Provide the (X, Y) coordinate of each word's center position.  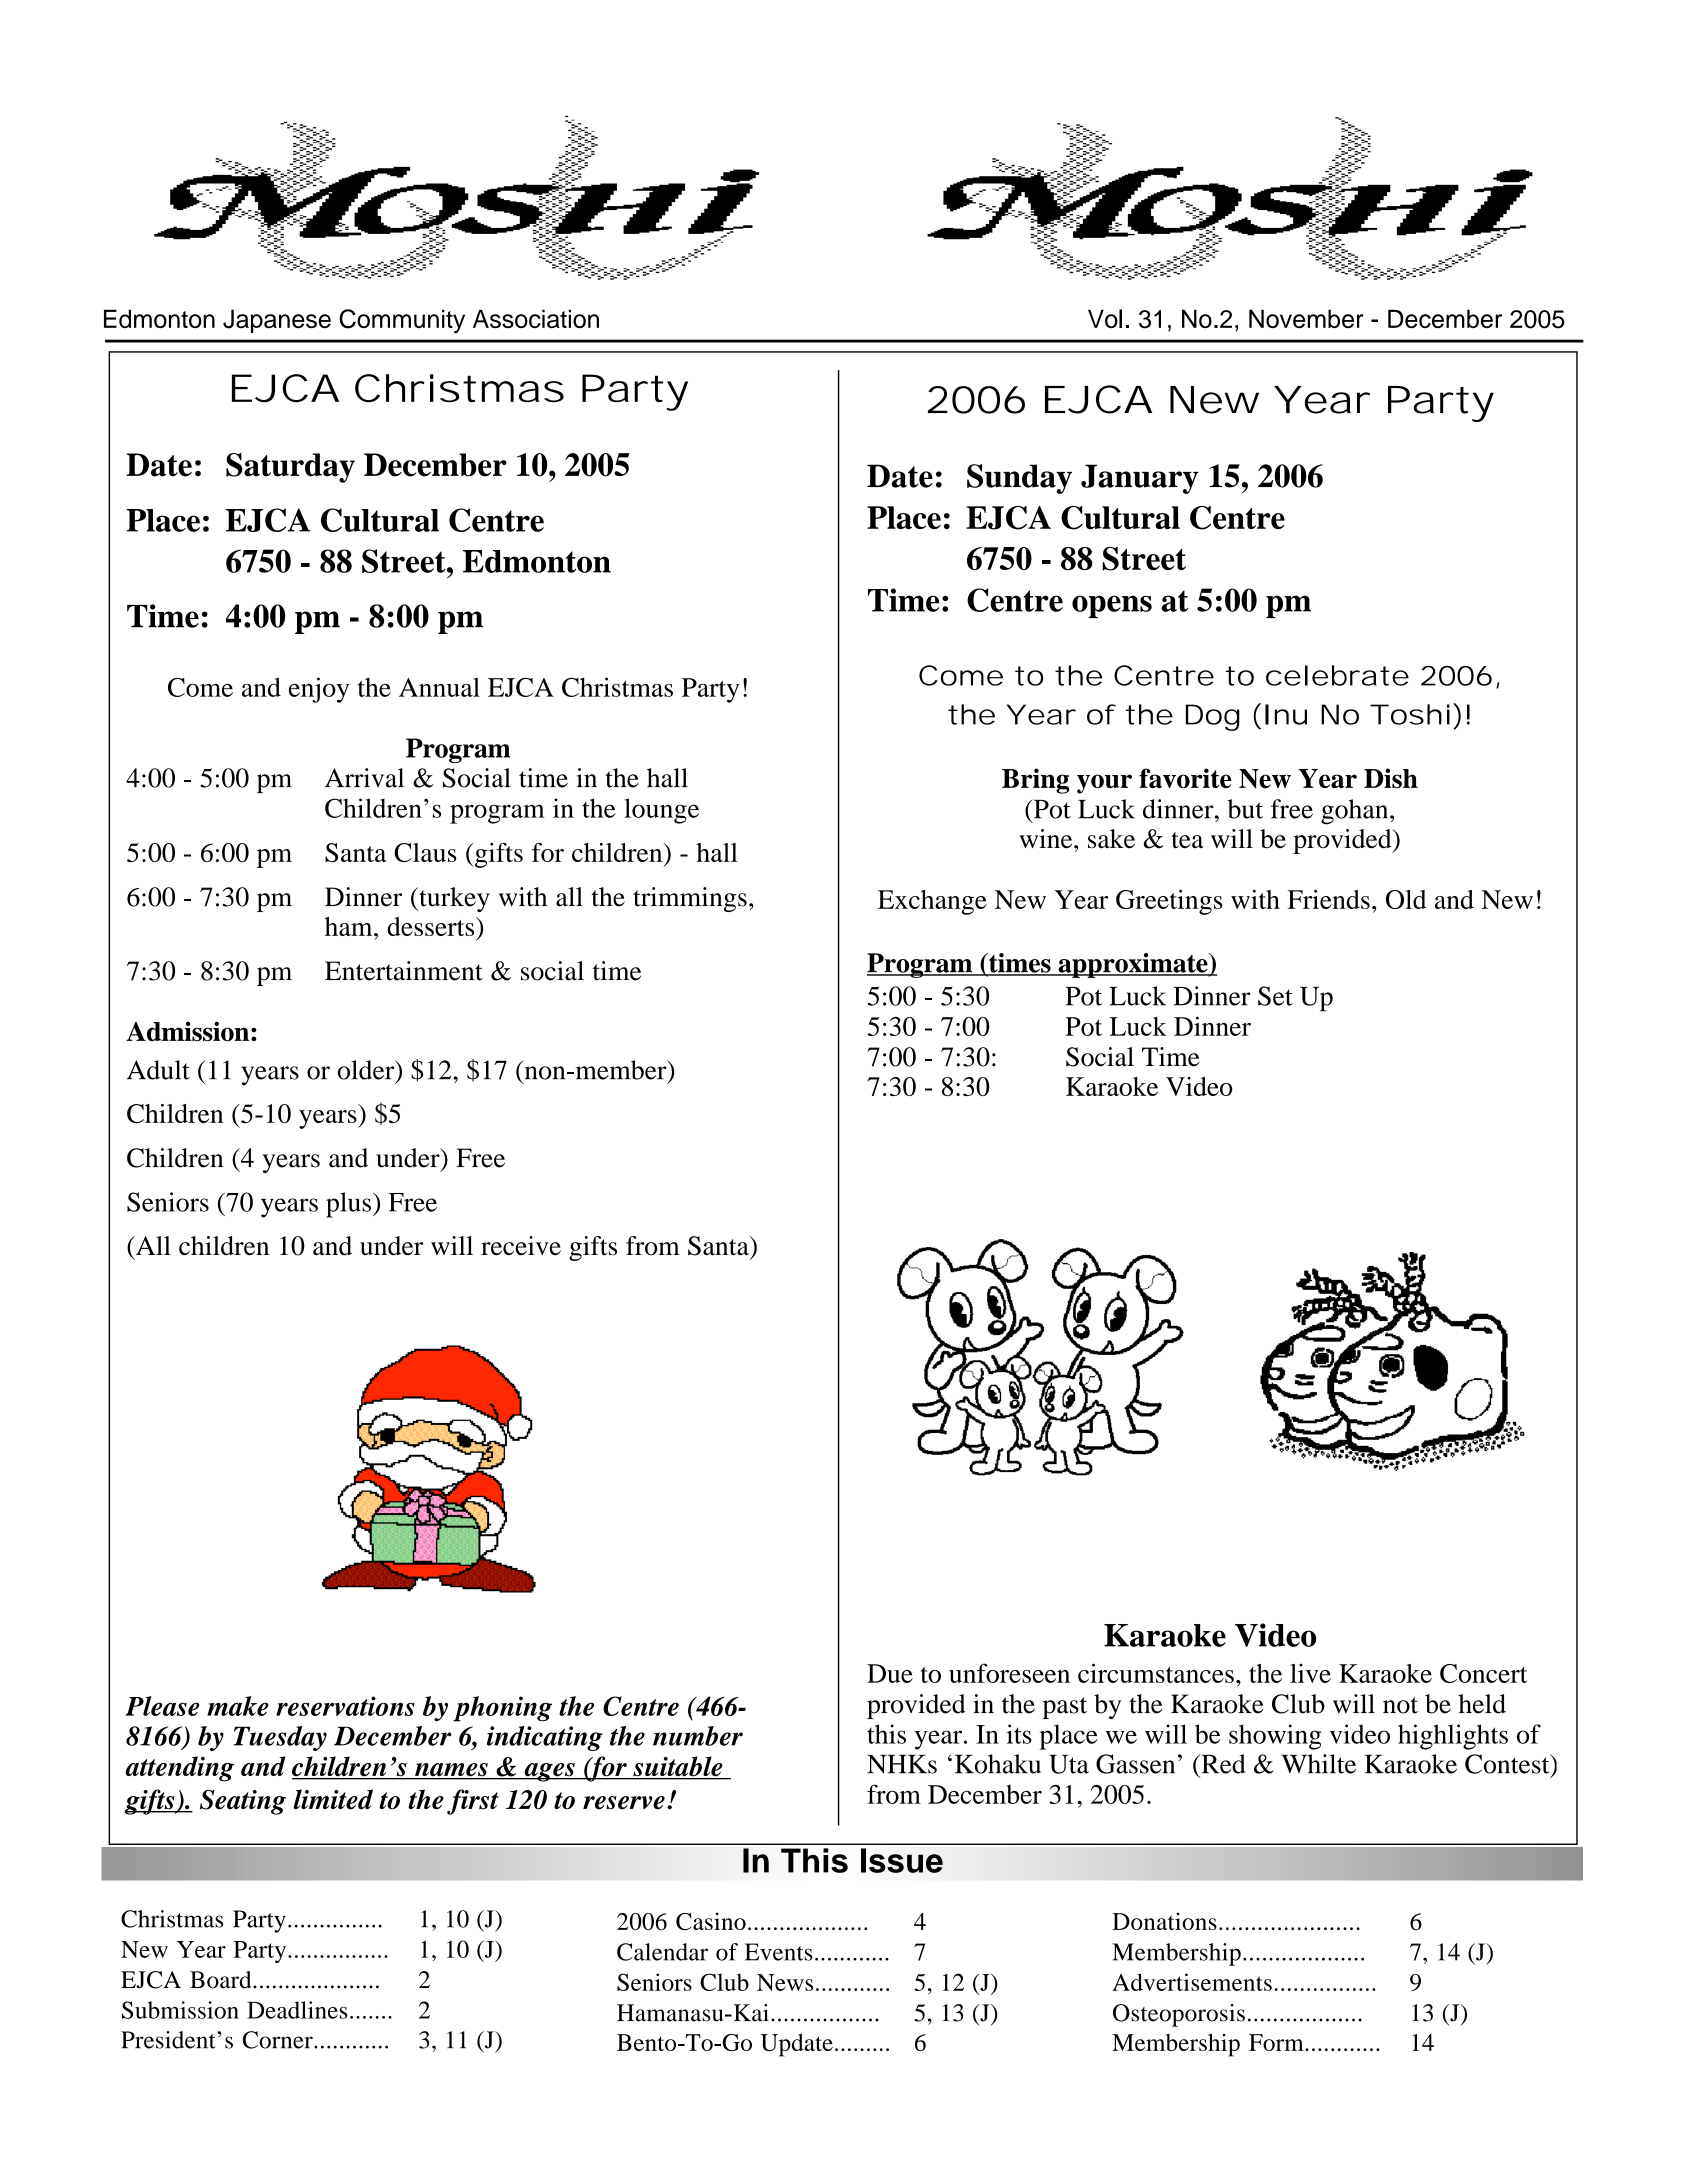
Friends (1329, 899)
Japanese (277, 321)
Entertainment (404, 971)
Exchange (932, 902)
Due (890, 1673)
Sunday (1019, 479)
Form (1277, 2042)
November (1306, 318)
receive (521, 1246)
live (1310, 1673)
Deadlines (297, 2010)
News (785, 1982)
